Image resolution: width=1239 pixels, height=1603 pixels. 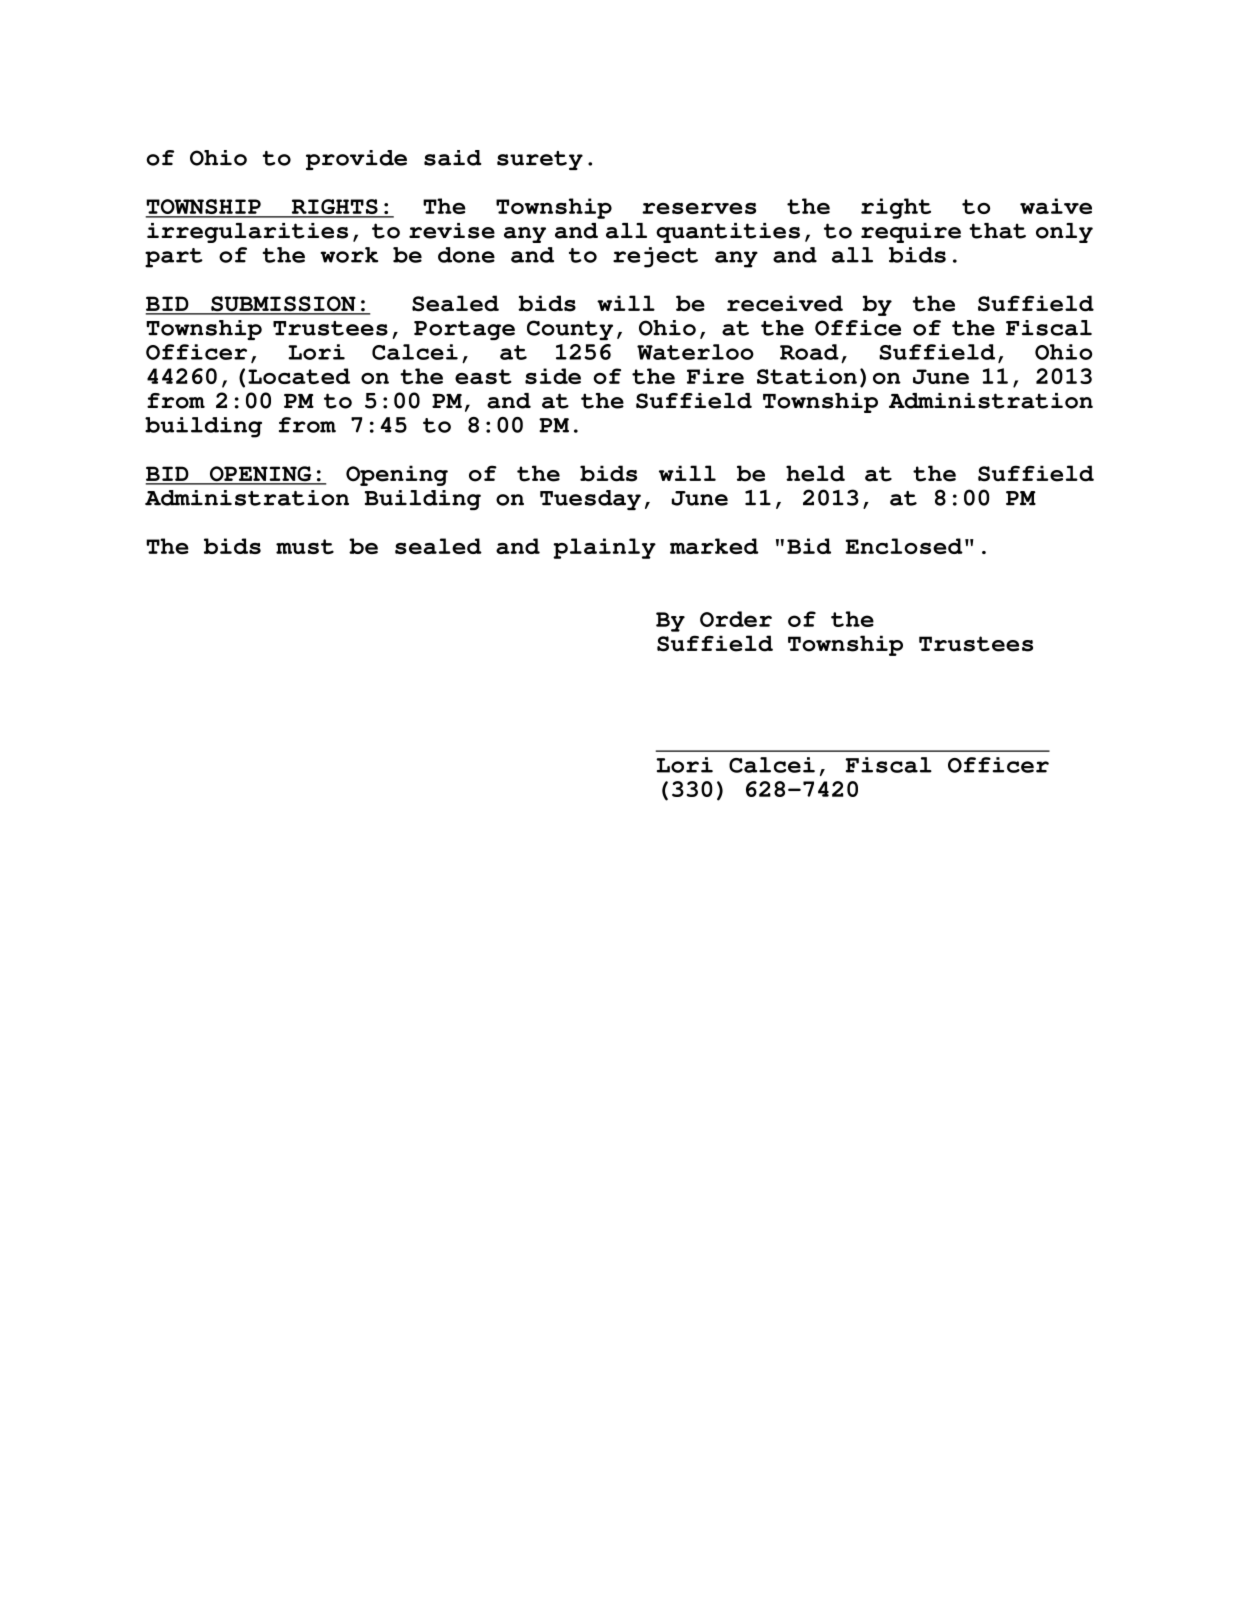 I want to click on provide, so click(x=356, y=160).
